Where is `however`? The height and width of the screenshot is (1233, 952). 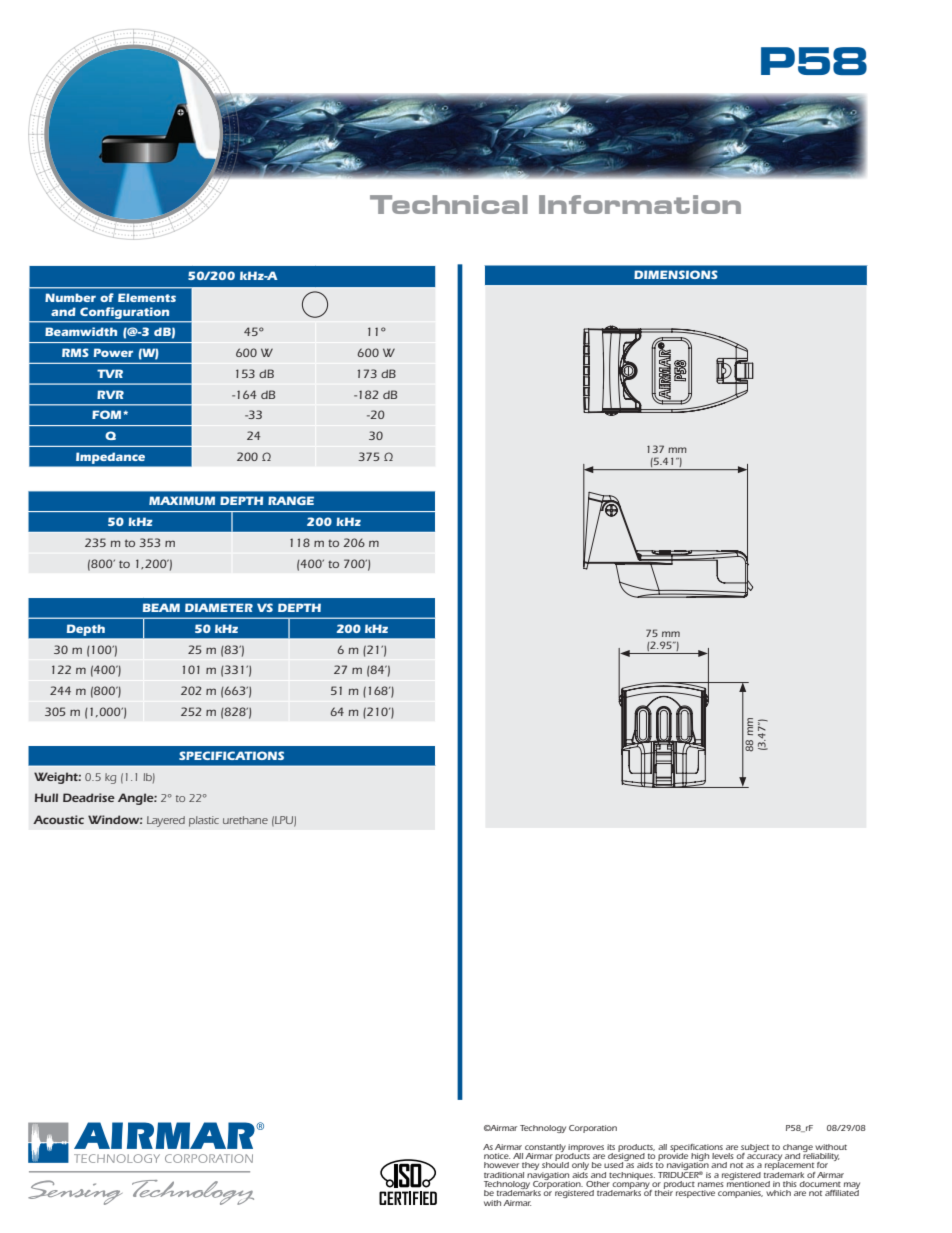 however is located at coordinates (501, 1165).
